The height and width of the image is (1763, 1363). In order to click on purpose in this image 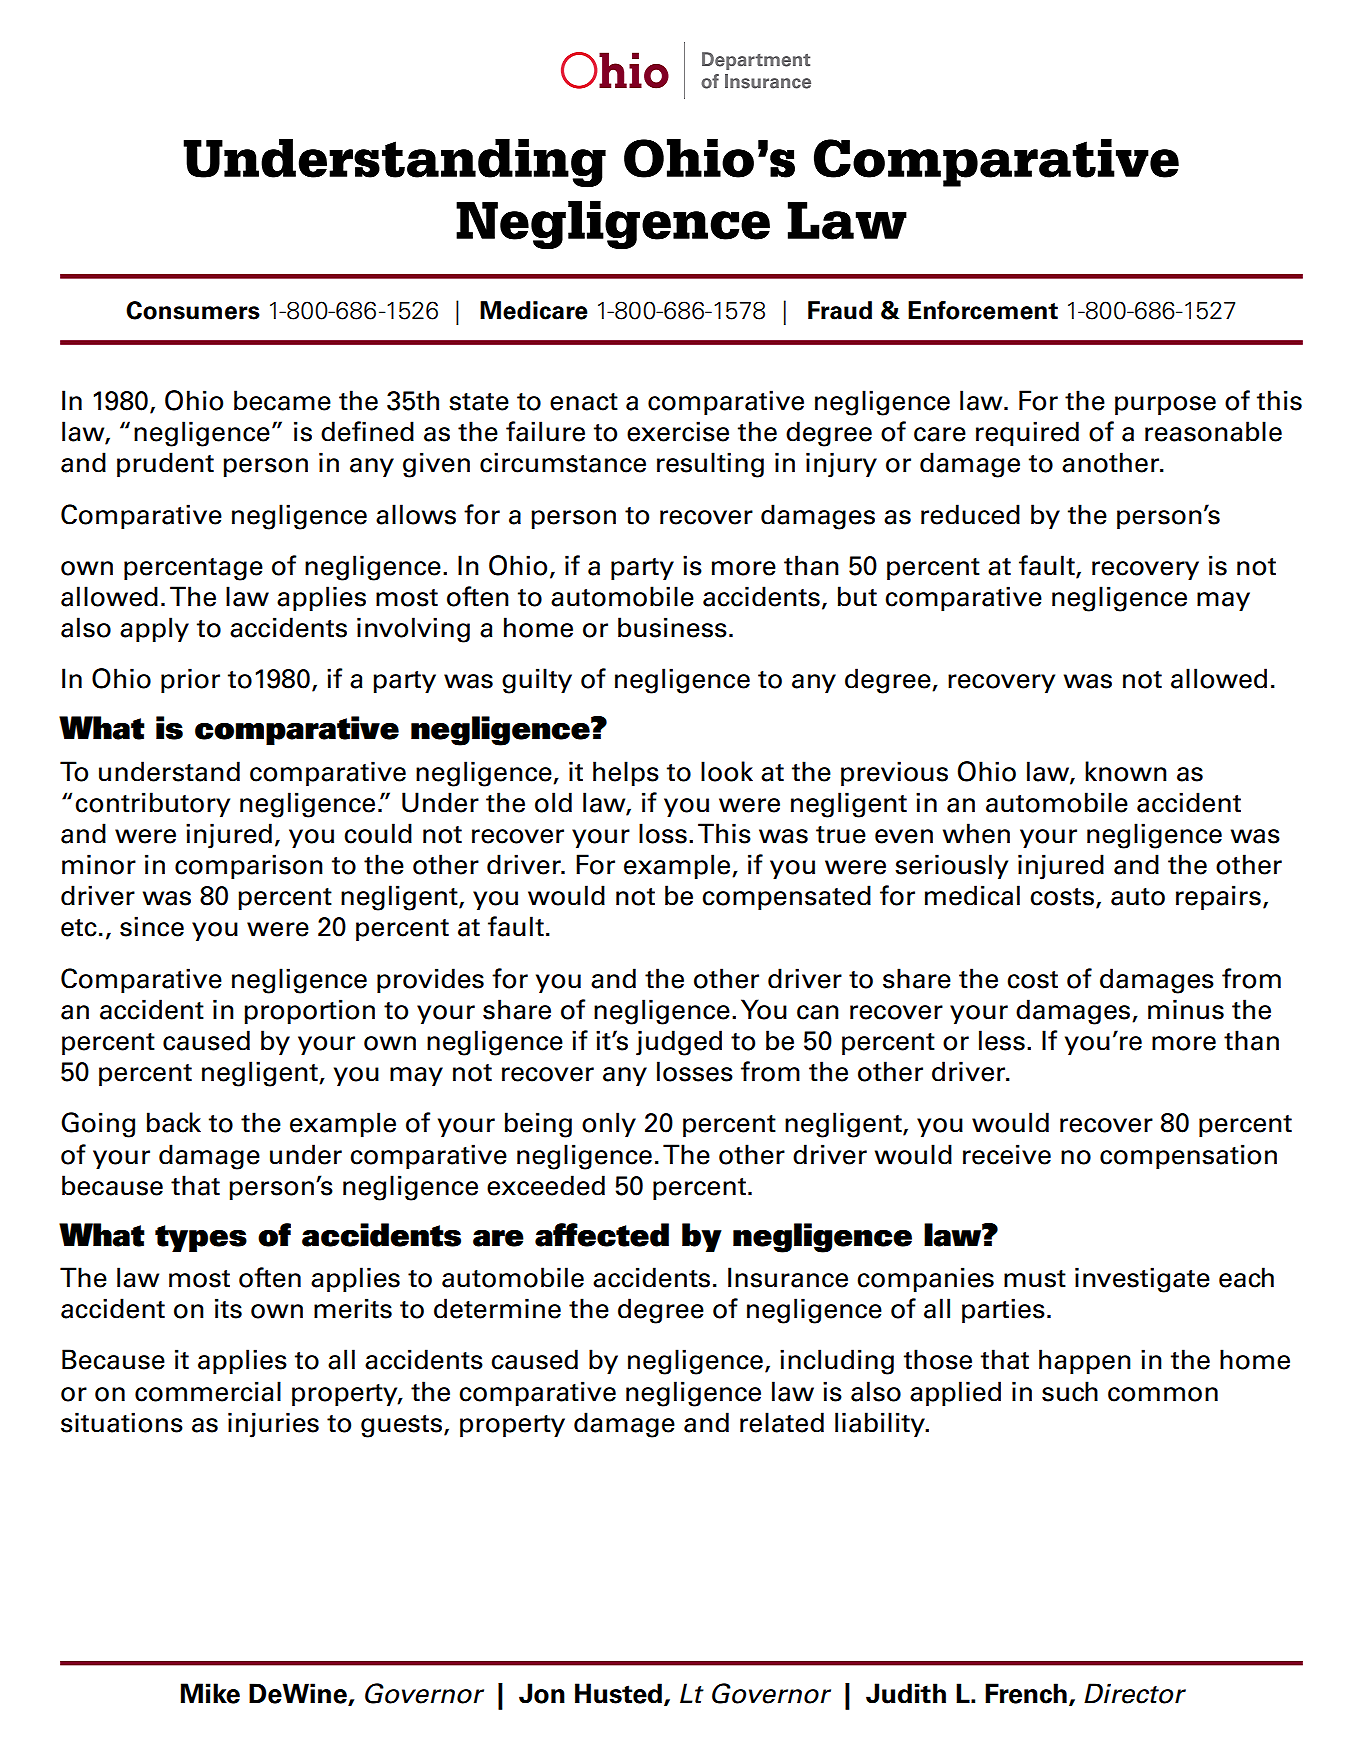, I will do `click(1165, 405)`.
